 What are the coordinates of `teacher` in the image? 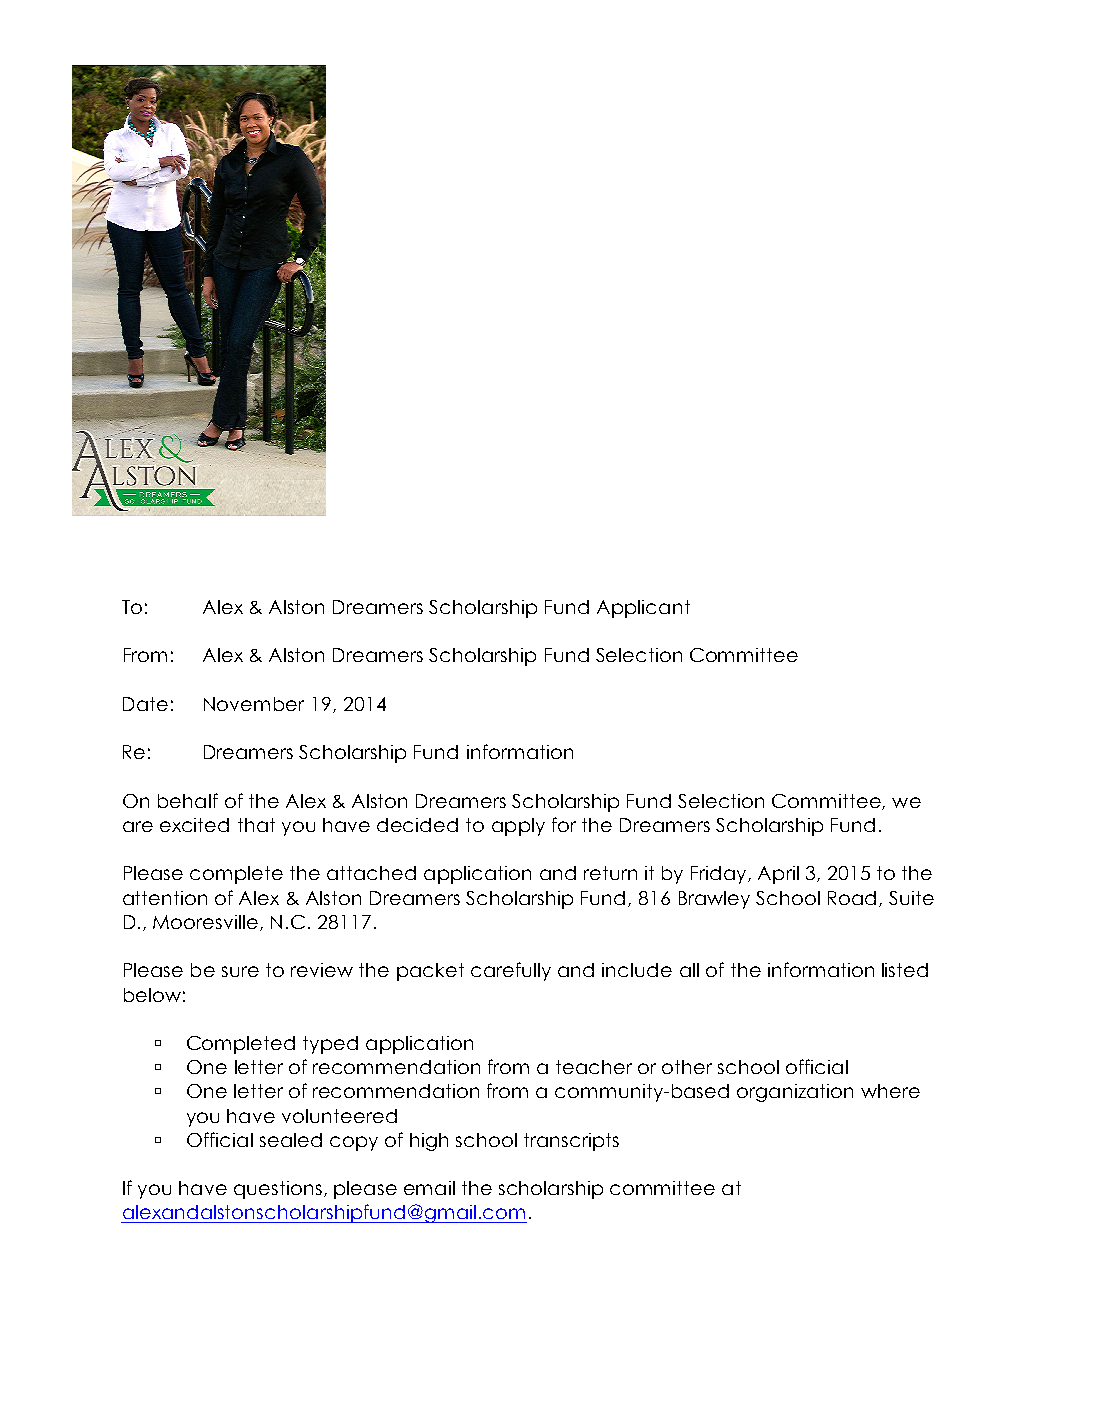 It's located at (594, 1067).
